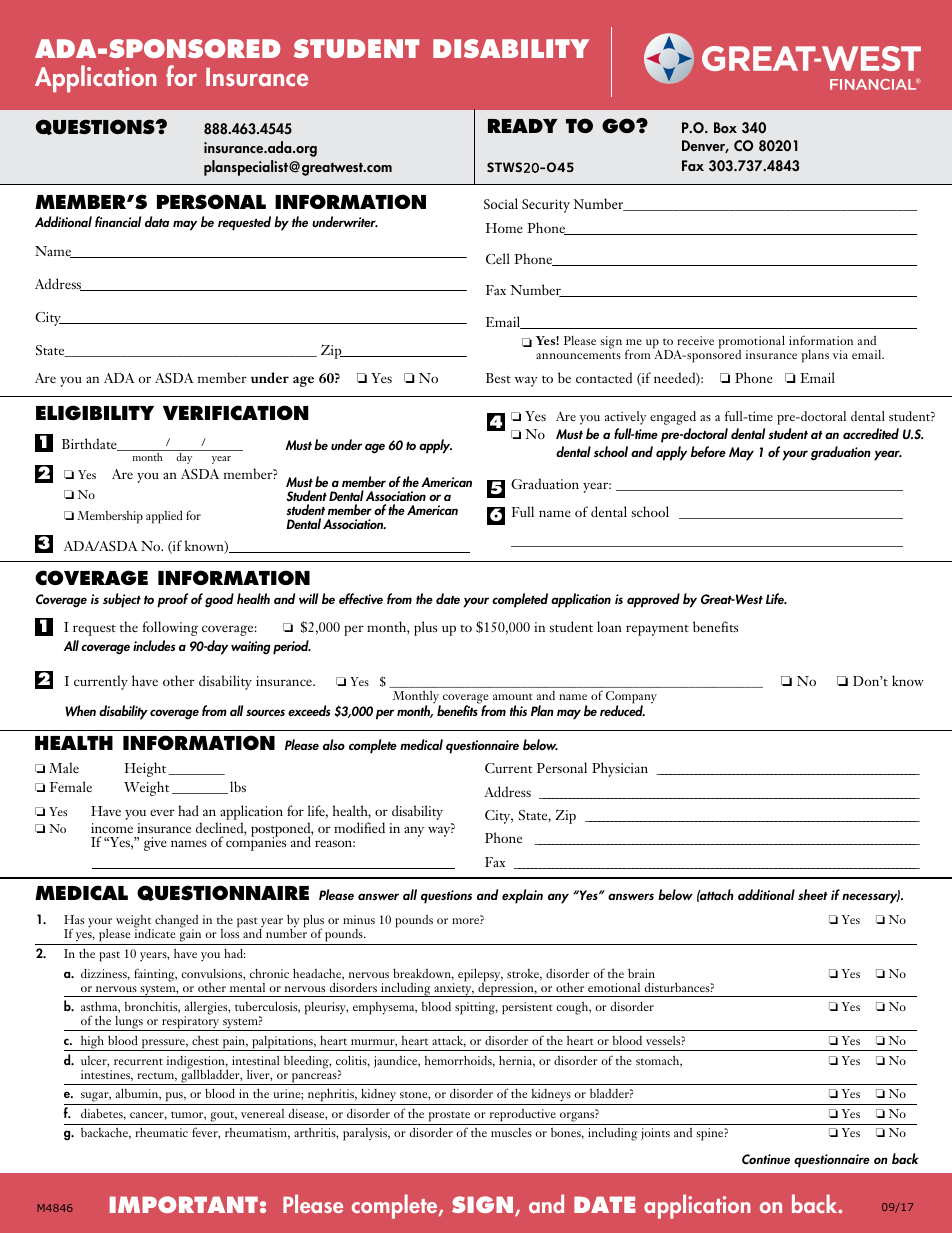 The width and height of the document is (952, 1233). I want to click on give, so click(155, 844).
